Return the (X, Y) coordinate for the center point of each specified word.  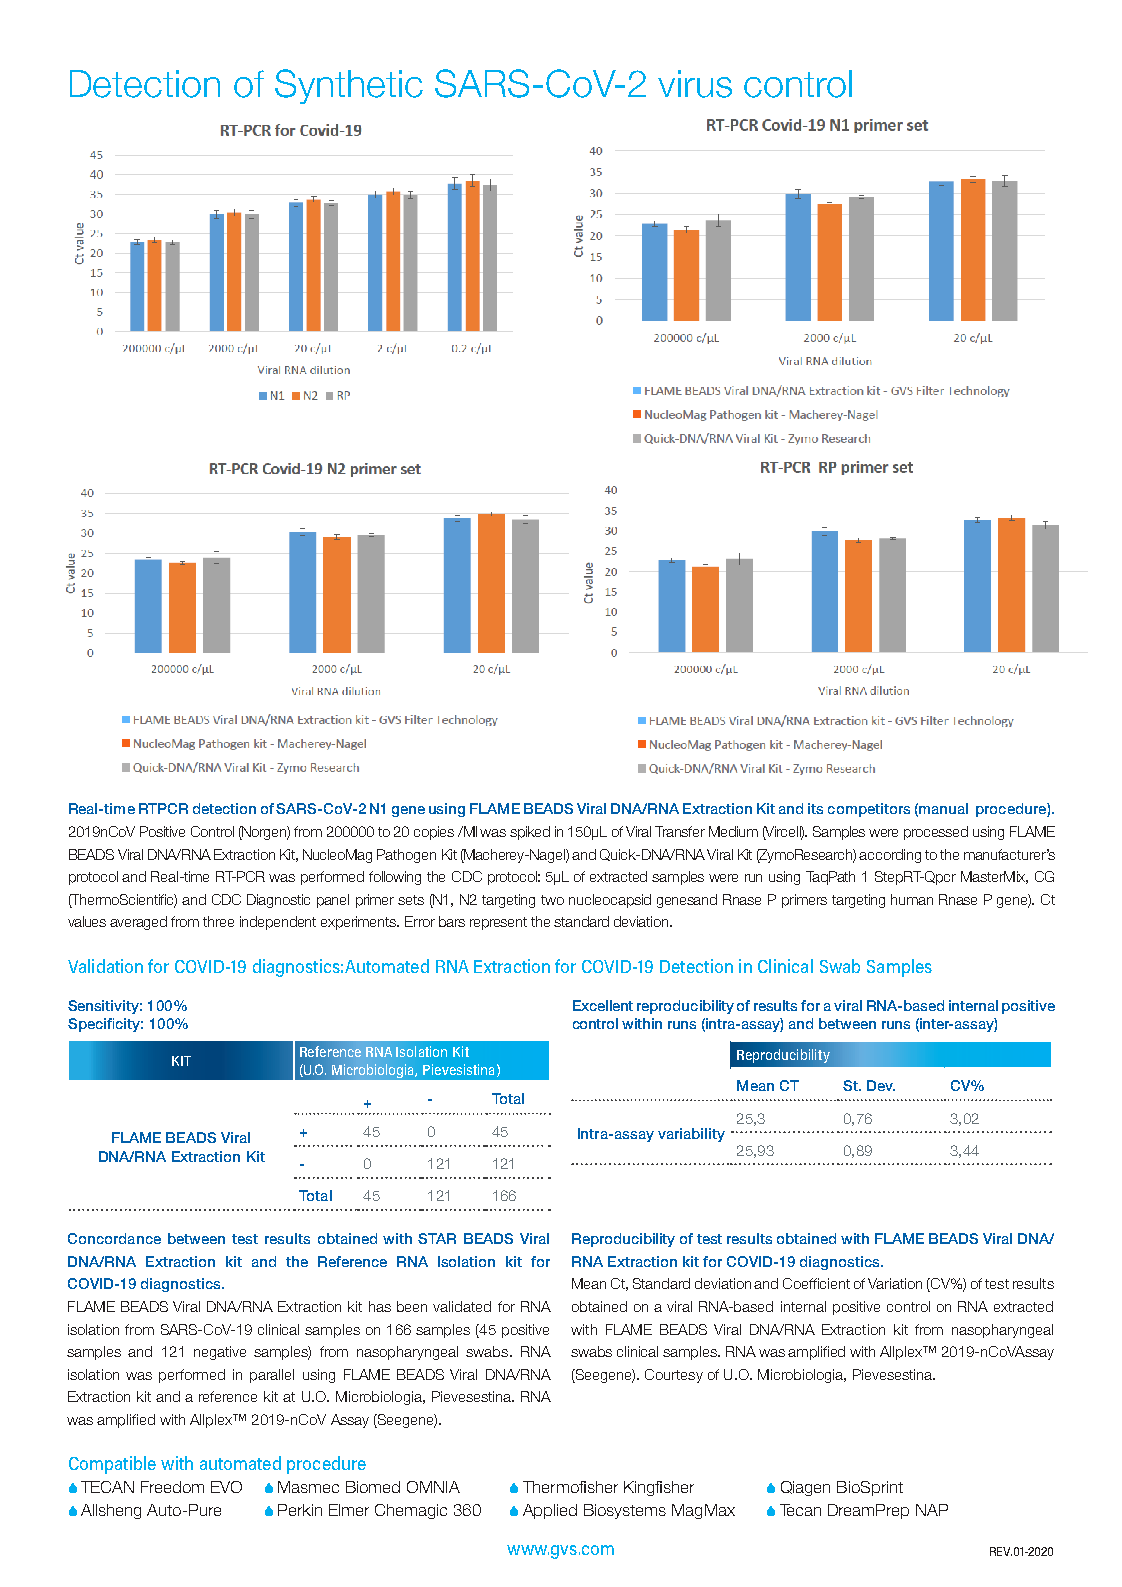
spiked (530, 833)
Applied (550, 1511)
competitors (869, 810)
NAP (932, 1510)
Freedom (172, 1487)
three (218, 921)
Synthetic (349, 86)
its (815, 808)
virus (695, 84)
